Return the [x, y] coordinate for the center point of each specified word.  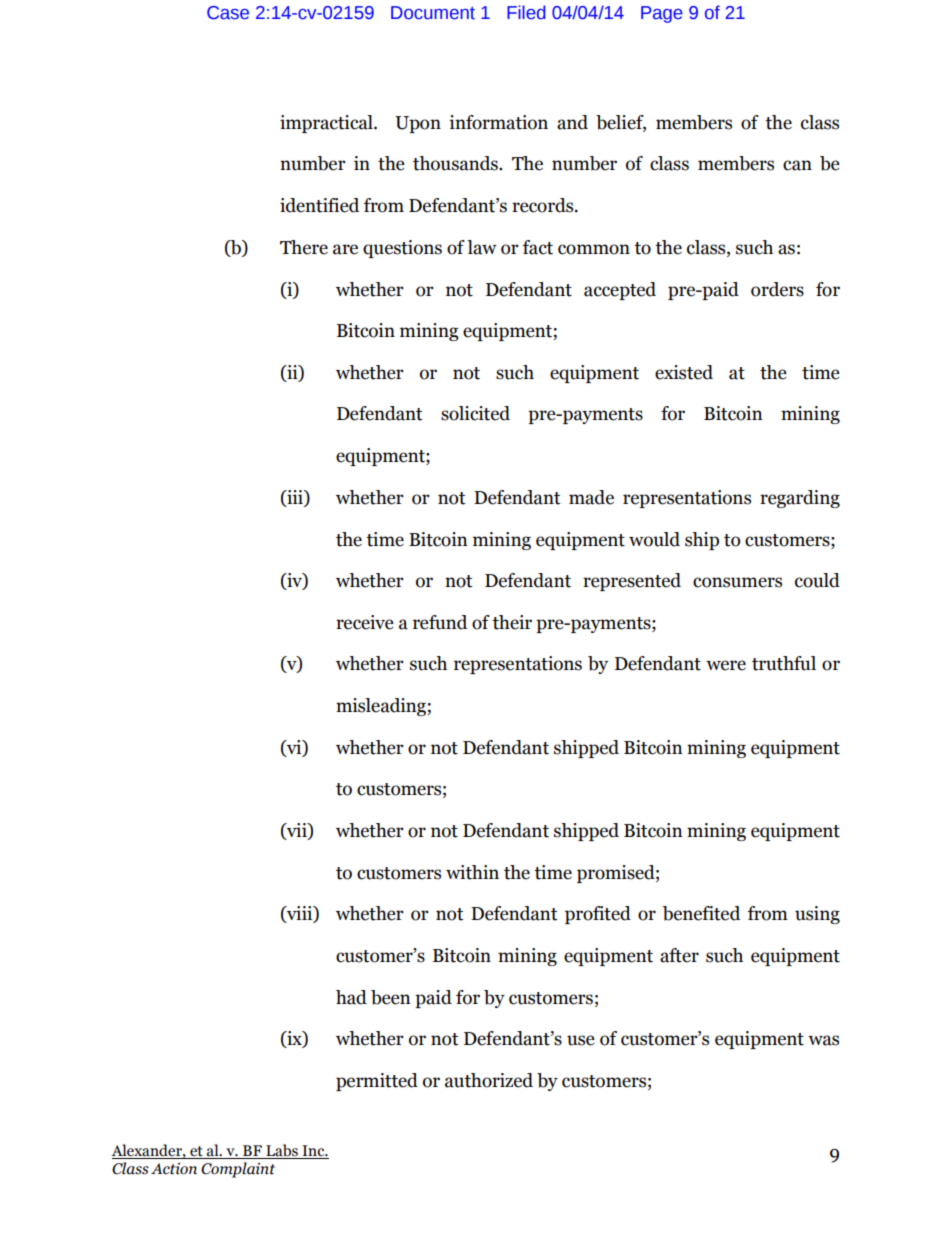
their [512, 622]
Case [228, 13]
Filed [526, 12]
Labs [282, 1151]
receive [365, 622]
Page [662, 14]
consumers [737, 582]
